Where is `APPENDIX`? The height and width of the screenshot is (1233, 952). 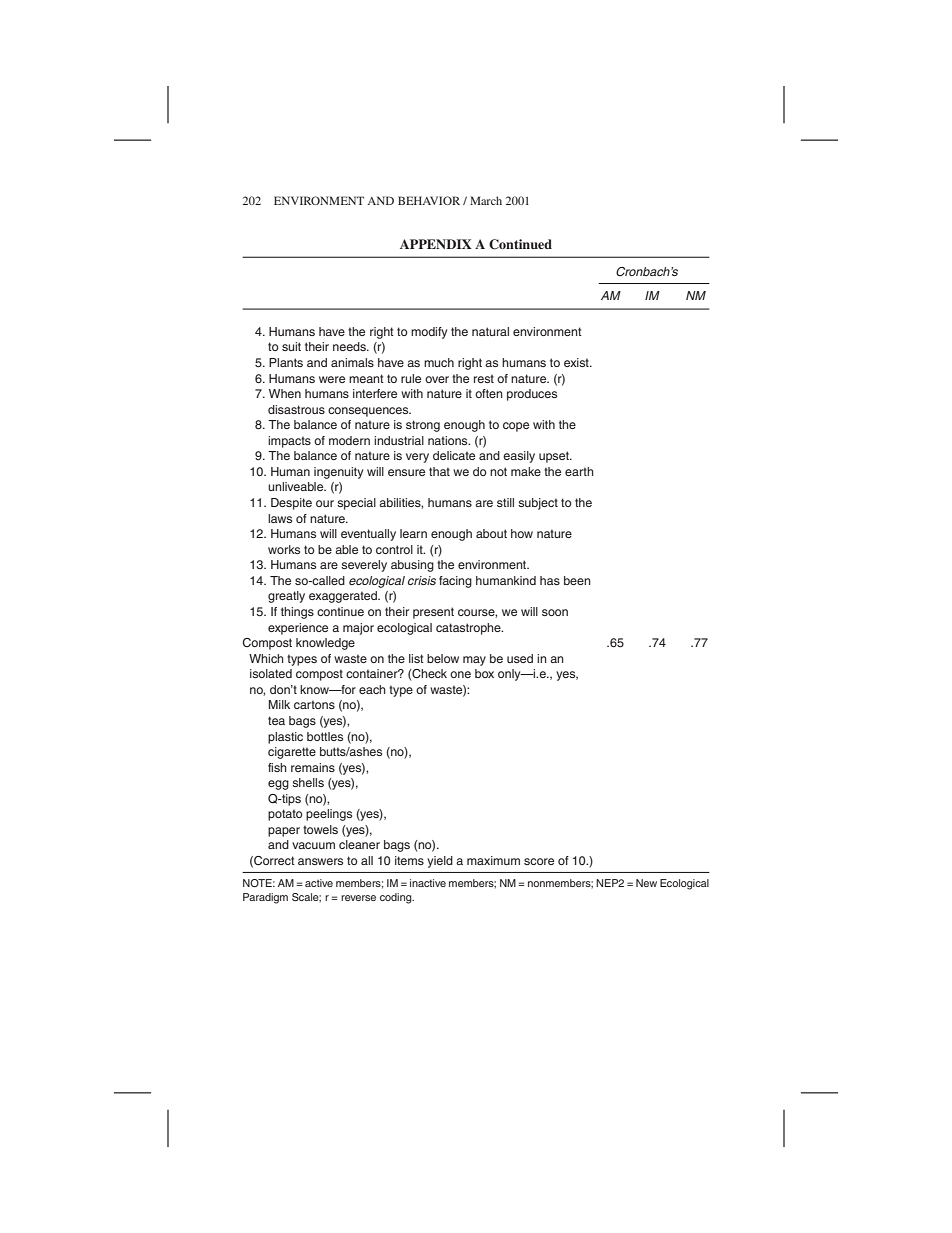 APPENDIX is located at coordinates (436, 244).
